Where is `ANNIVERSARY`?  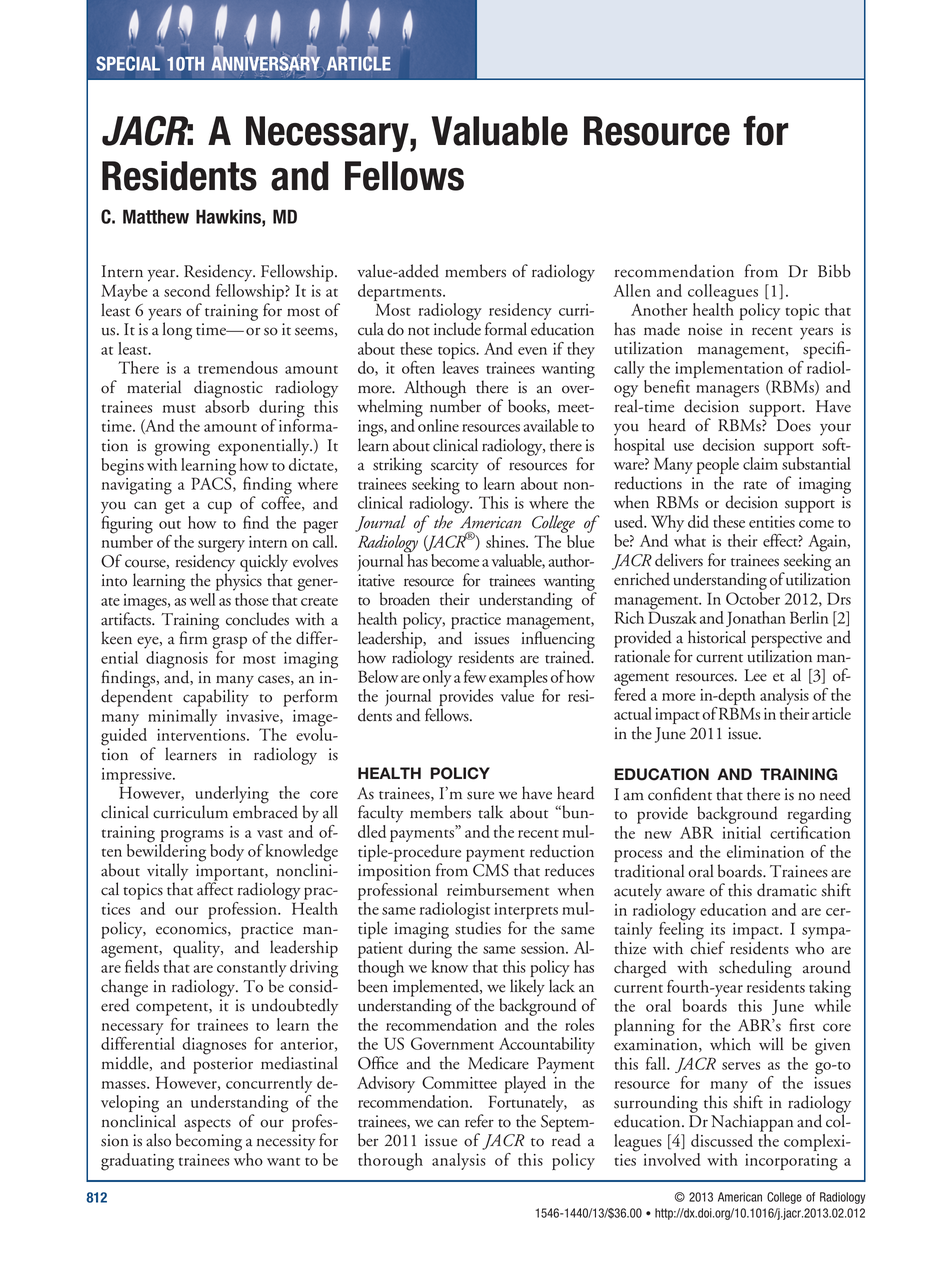 ANNIVERSARY is located at coordinates (265, 62).
